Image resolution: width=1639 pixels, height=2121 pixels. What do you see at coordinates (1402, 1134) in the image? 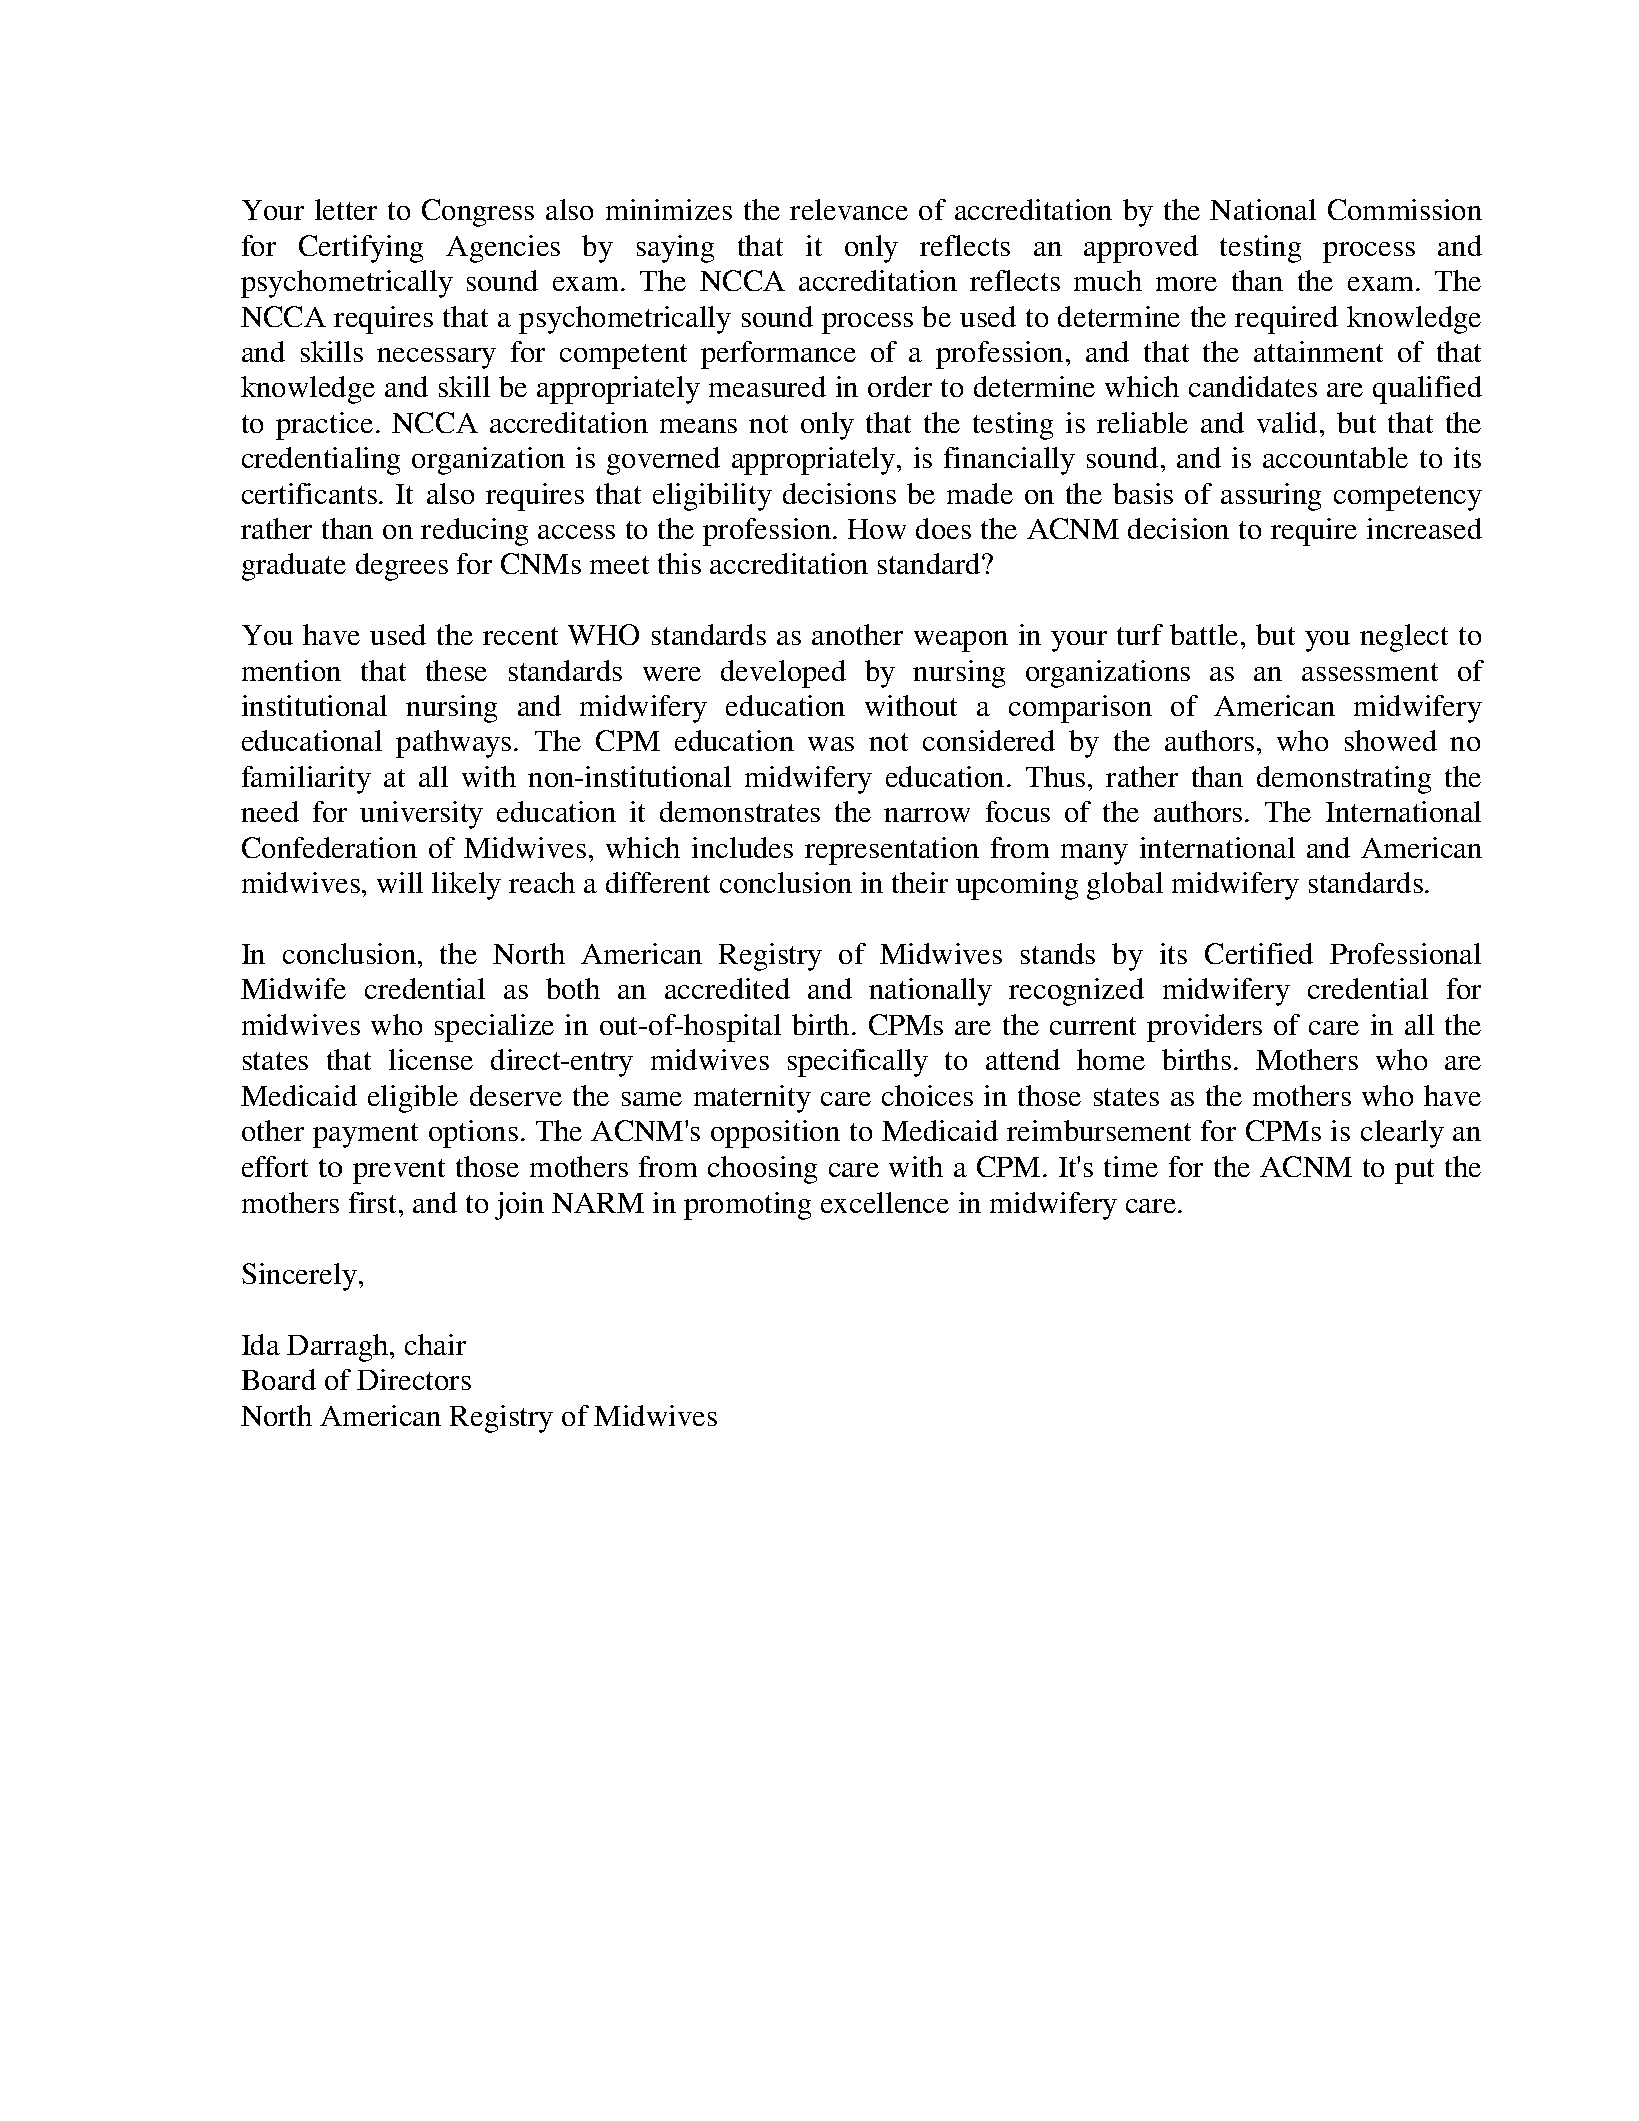
I see `clearly` at bounding box center [1402, 1134].
